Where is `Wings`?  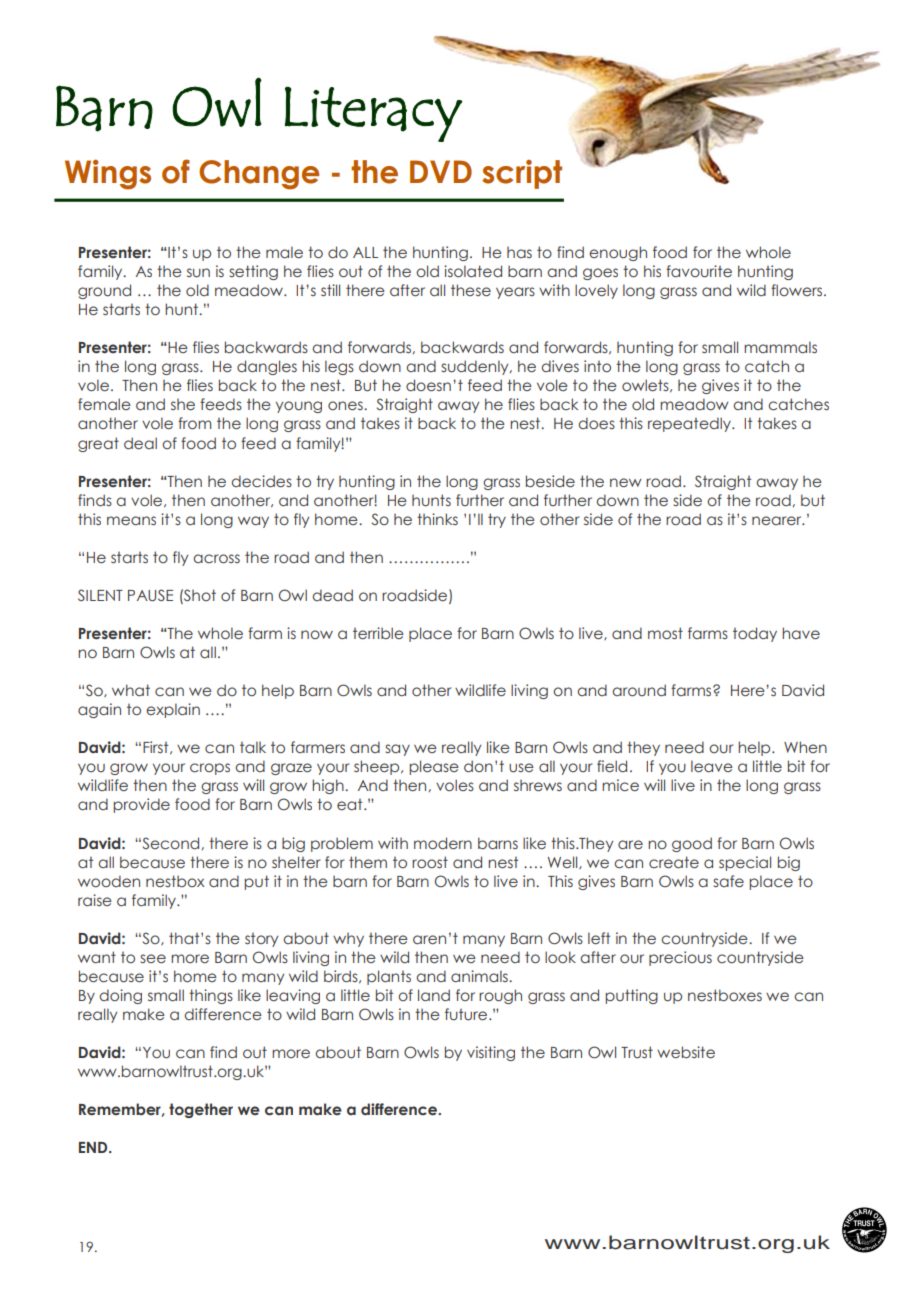
Wings is located at coordinates (108, 174).
